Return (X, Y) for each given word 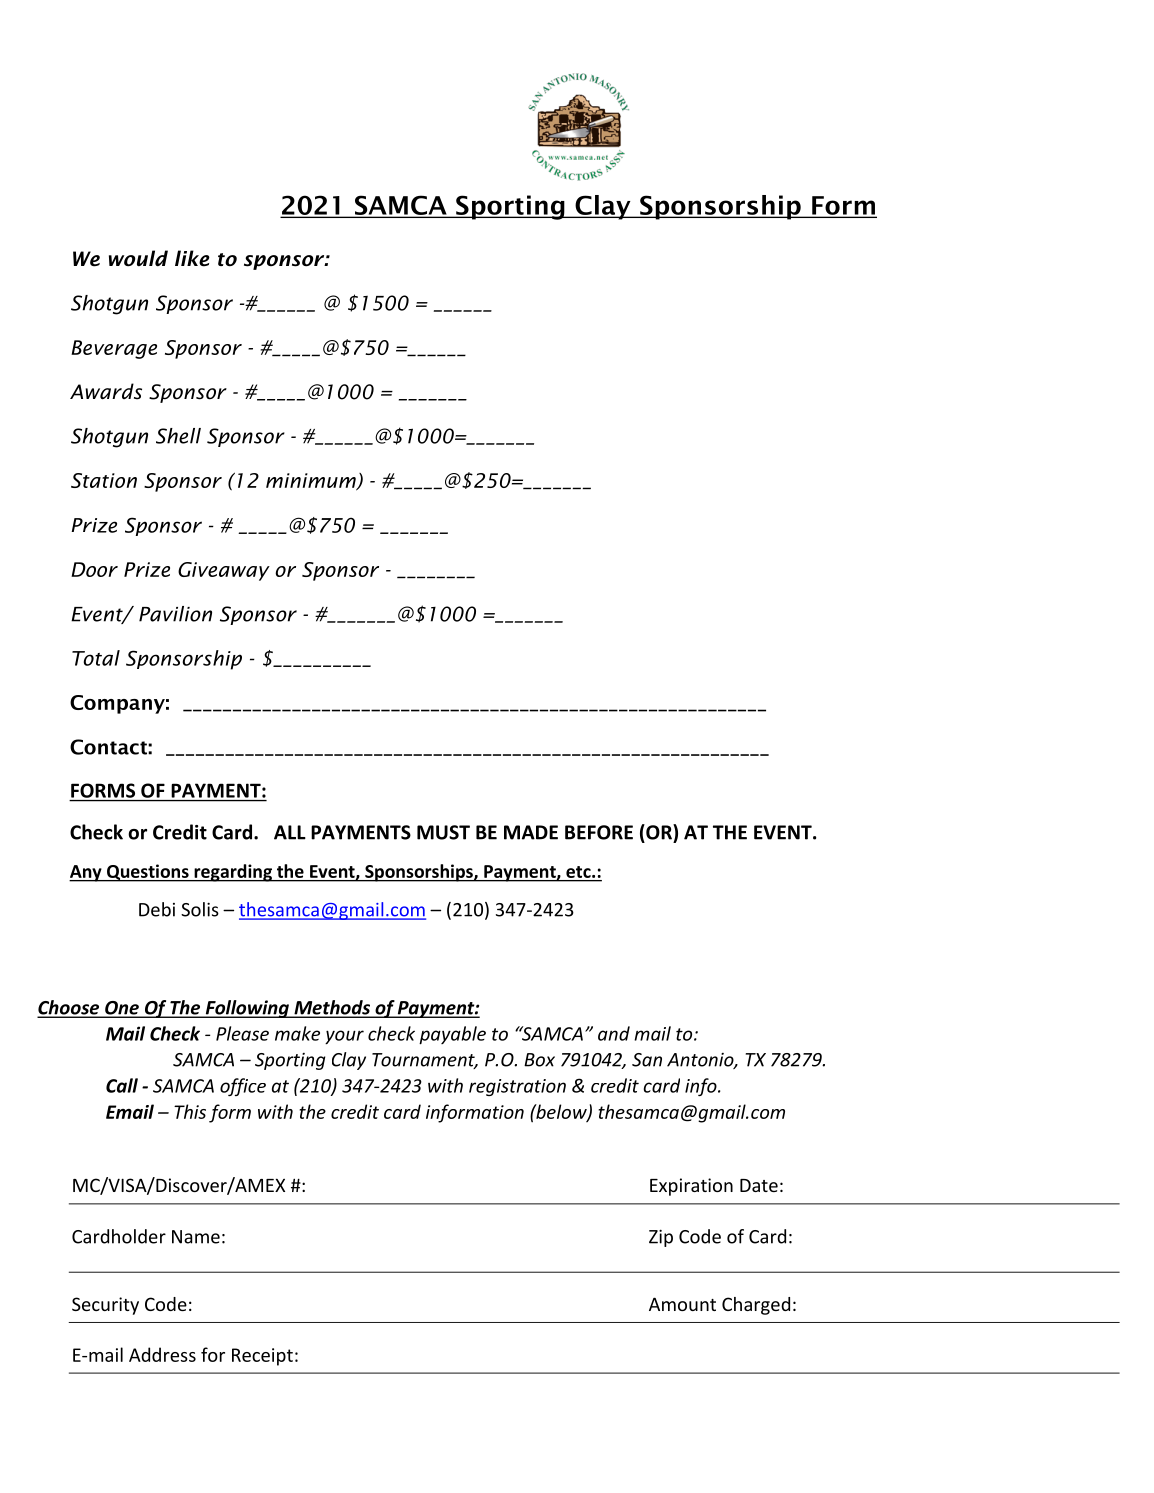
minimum (312, 481)
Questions (147, 873)
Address (162, 1354)
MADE (531, 832)
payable (452, 1035)
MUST (443, 832)
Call (122, 1085)
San (647, 1060)
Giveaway (224, 571)
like (192, 258)
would (138, 258)
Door (94, 569)
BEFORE (599, 832)
